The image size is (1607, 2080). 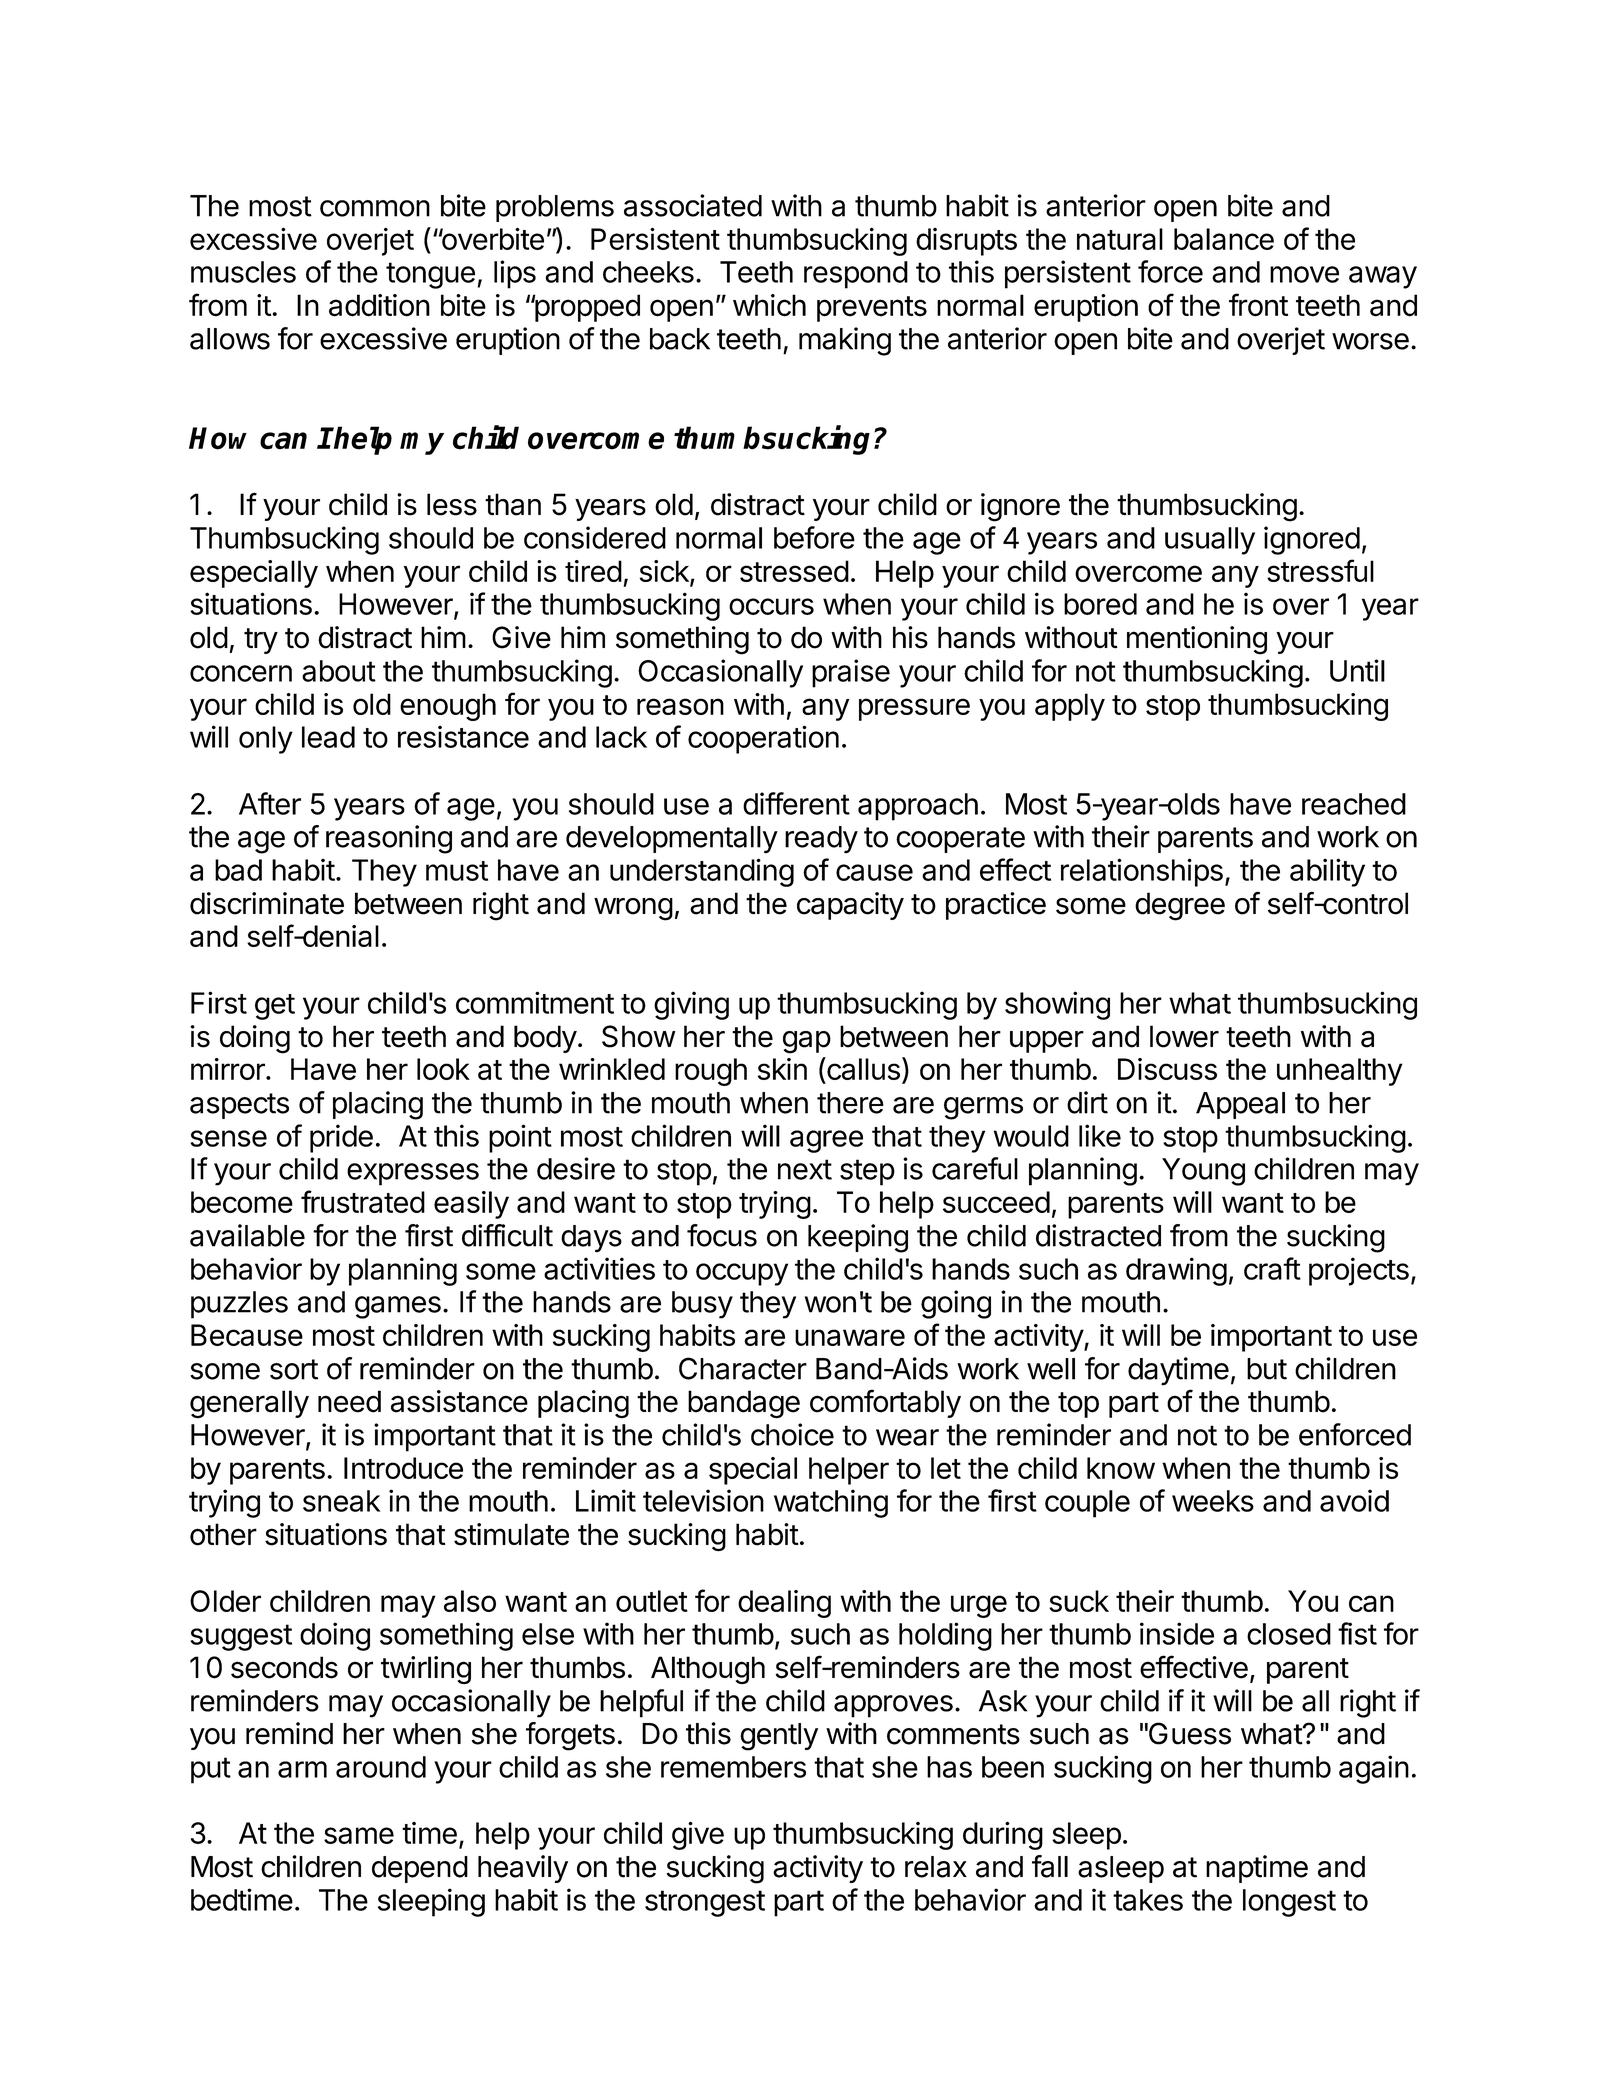 What do you see at coordinates (805, 1169) in the screenshot?
I see `next` at bounding box center [805, 1169].
